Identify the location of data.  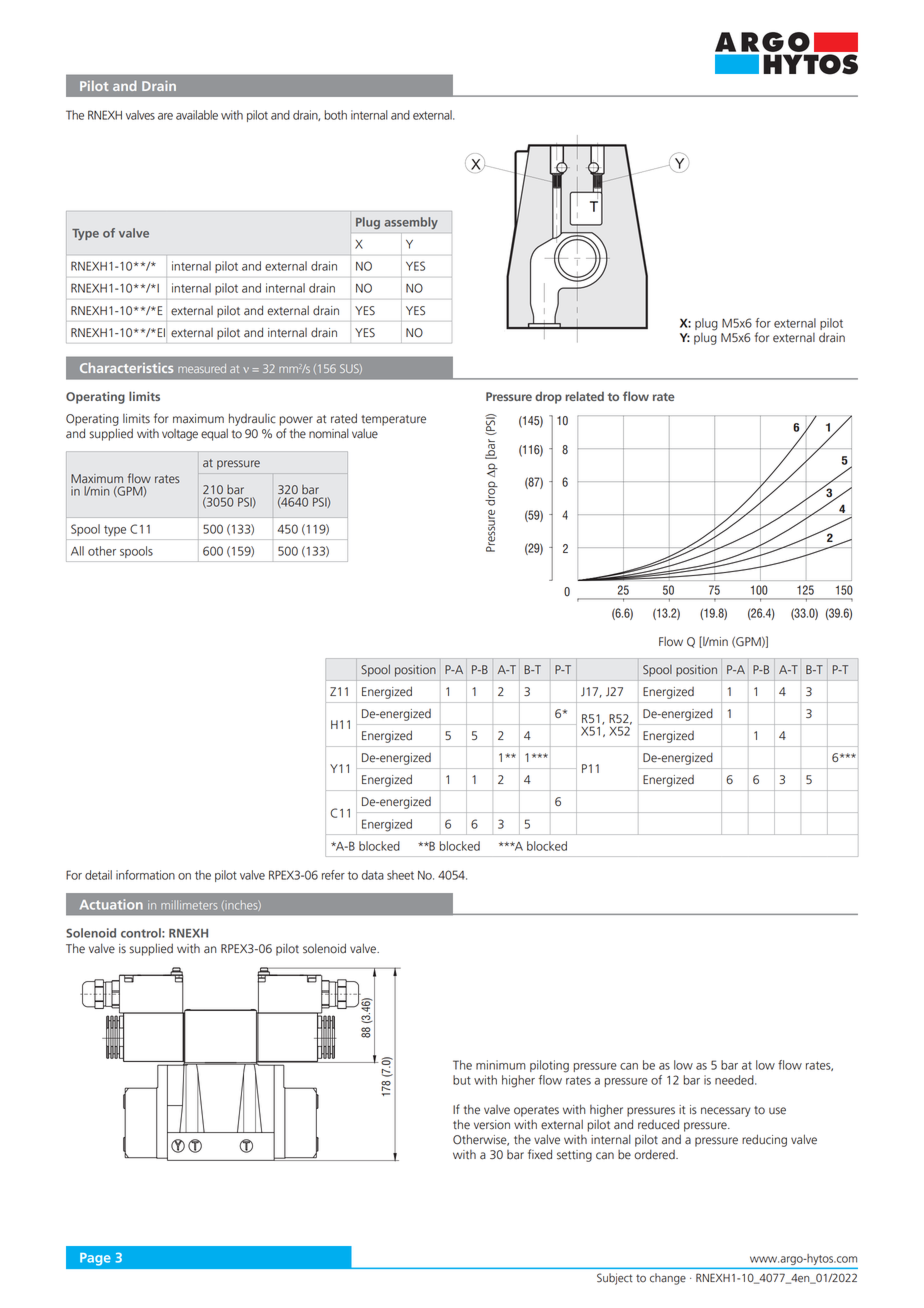
(373, 875).
